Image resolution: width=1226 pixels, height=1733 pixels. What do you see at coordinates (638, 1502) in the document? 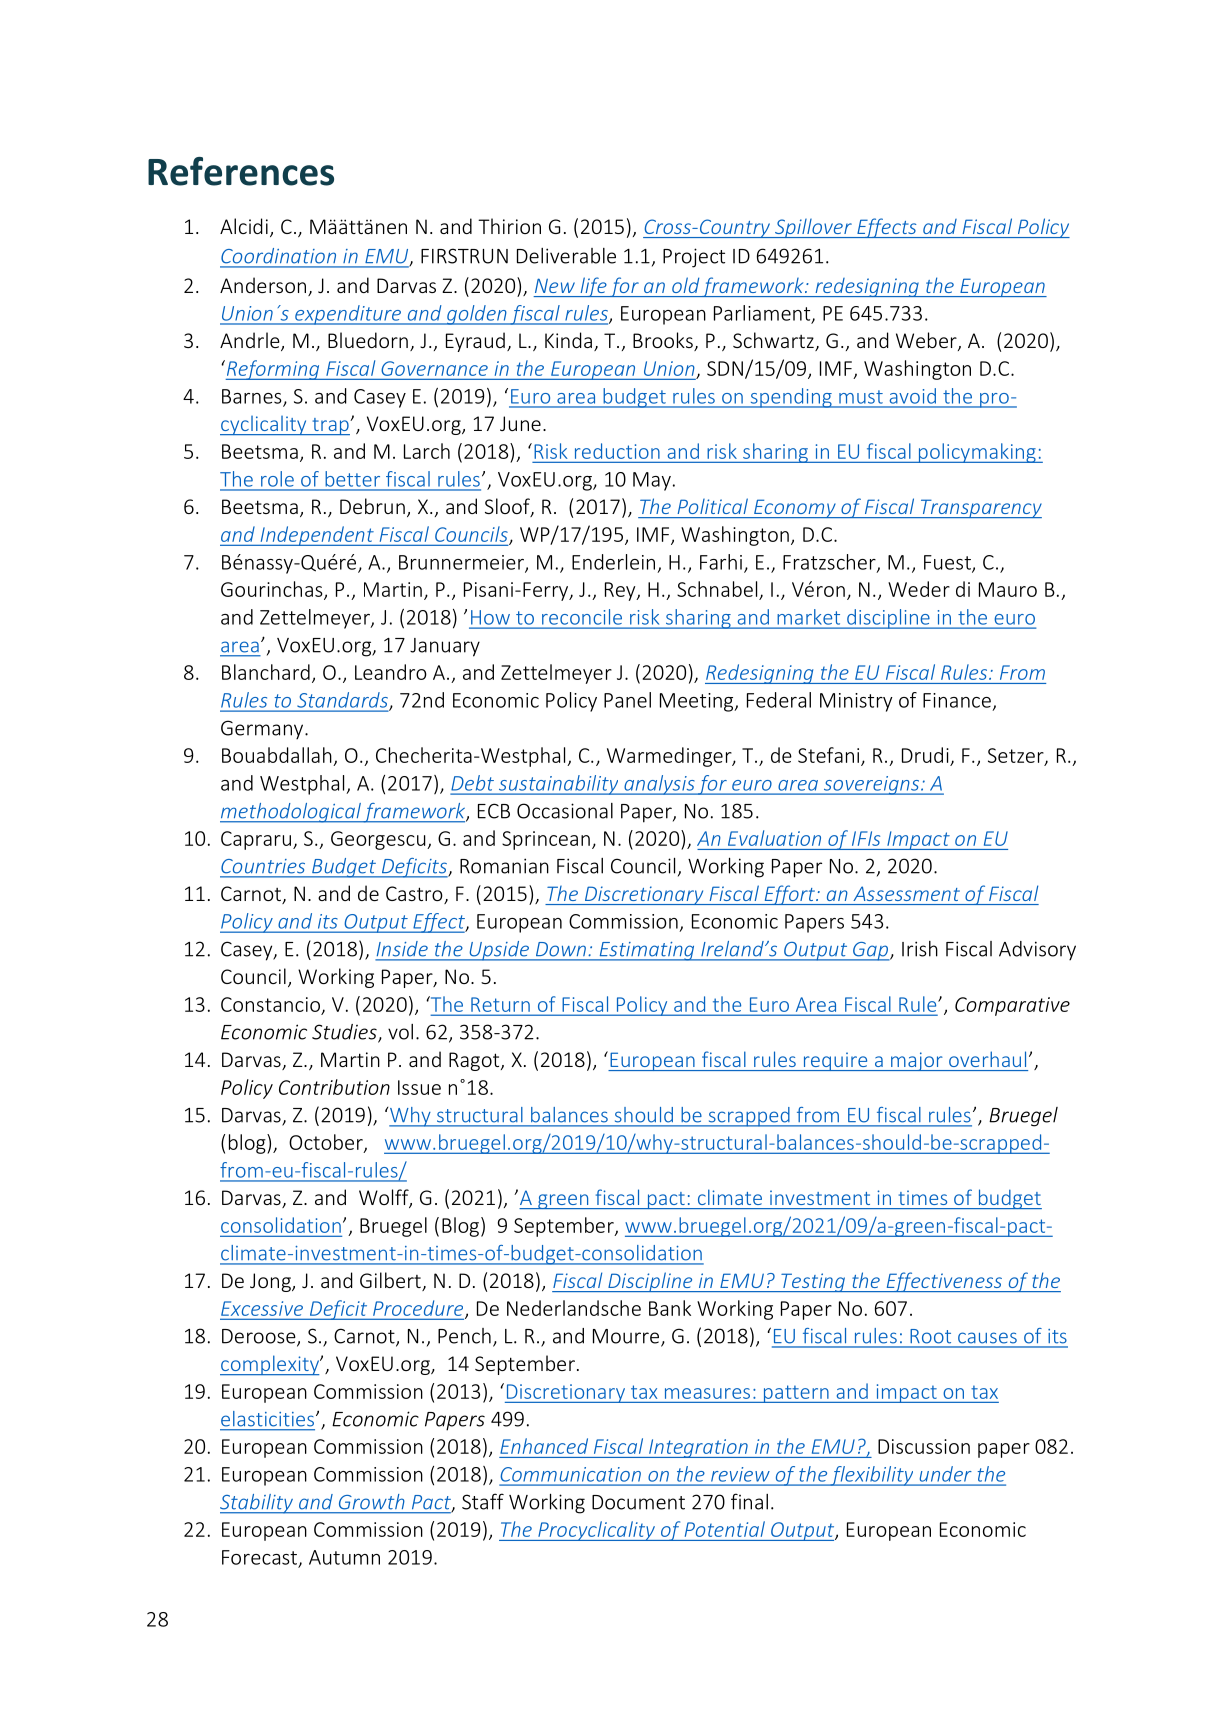
I see `Document` at bounding box center [638, 1502].
